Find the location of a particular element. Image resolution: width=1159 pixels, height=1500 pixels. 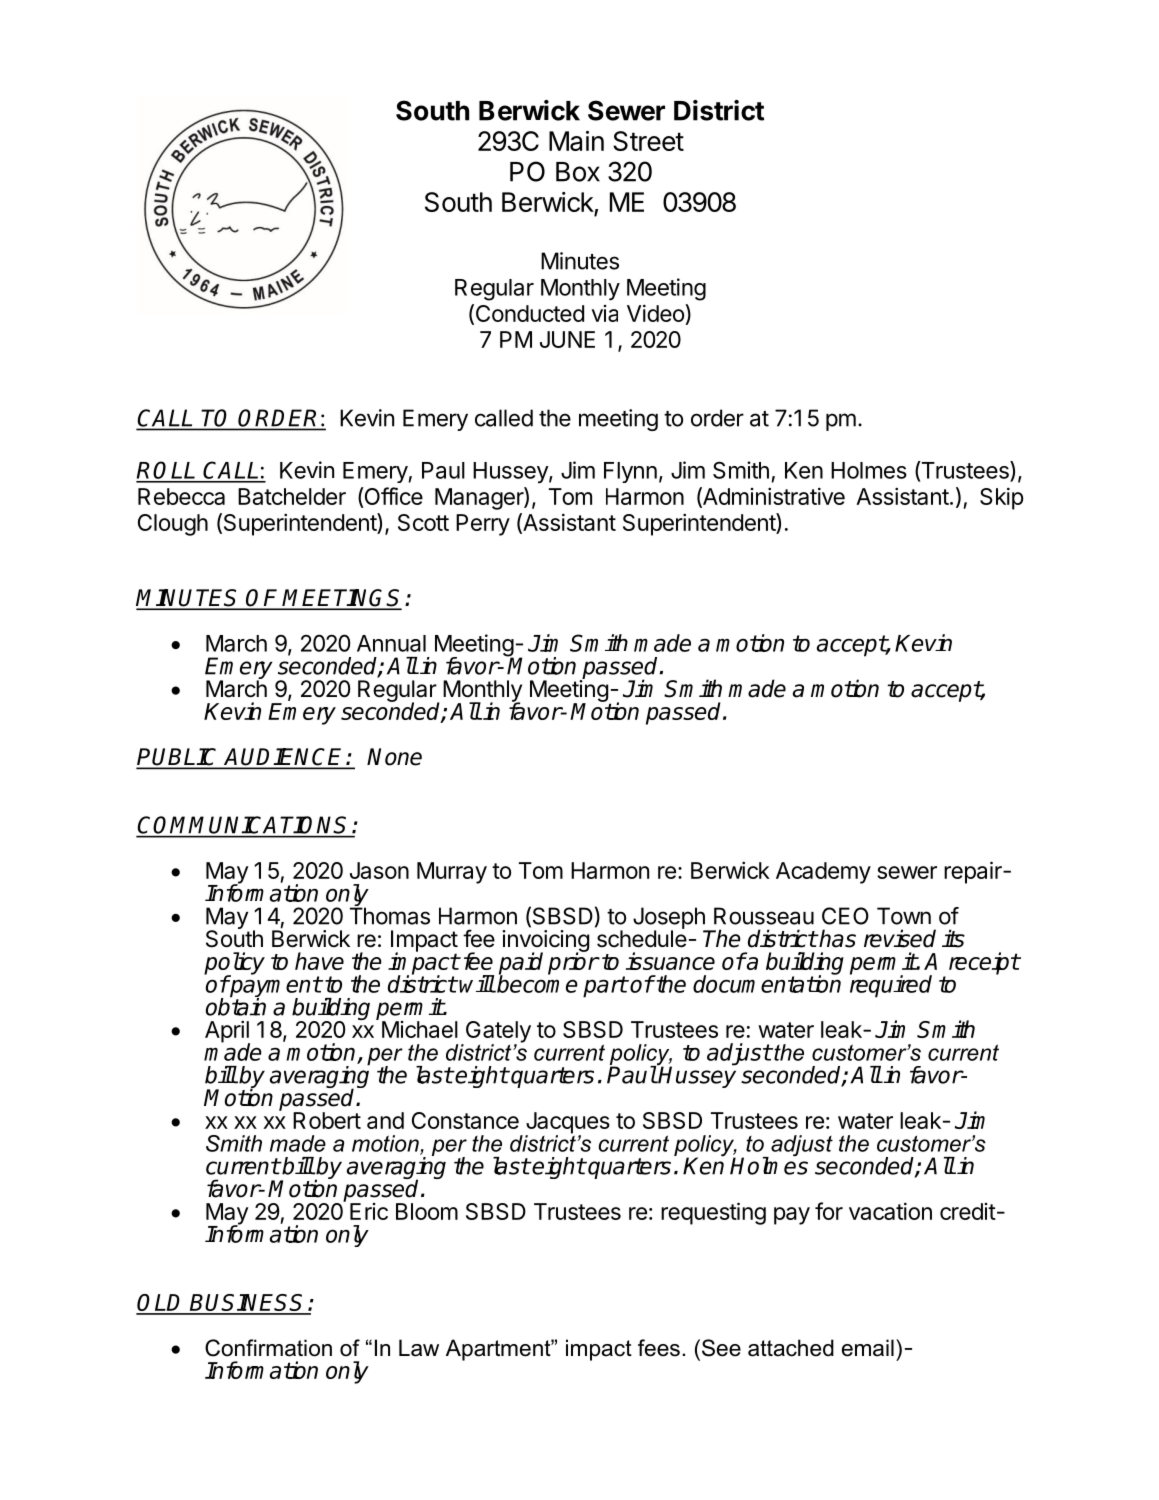

fees is located at coordinates (659, 1348).
